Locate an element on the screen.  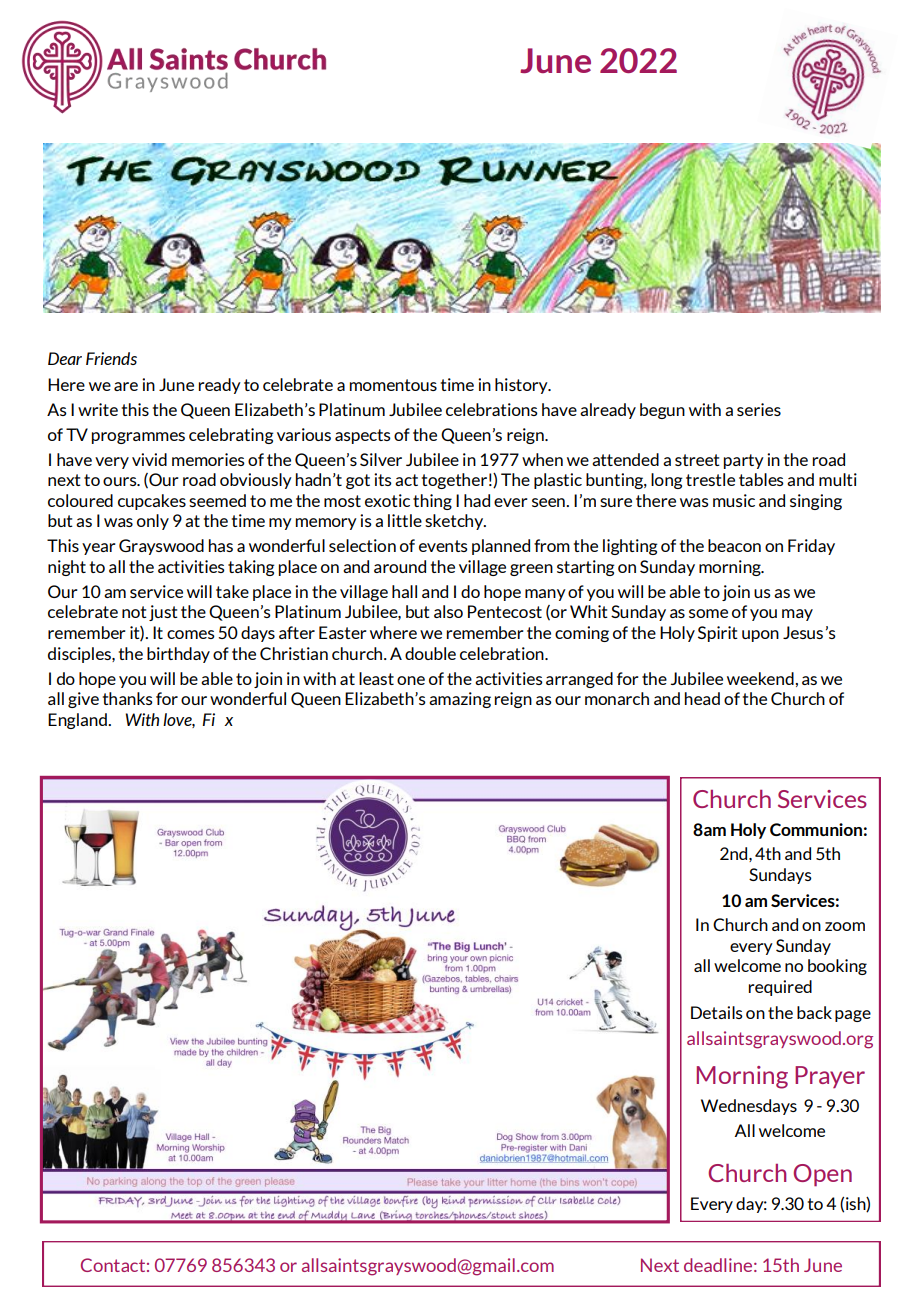
Details is located at coordinates (717, 1012).
